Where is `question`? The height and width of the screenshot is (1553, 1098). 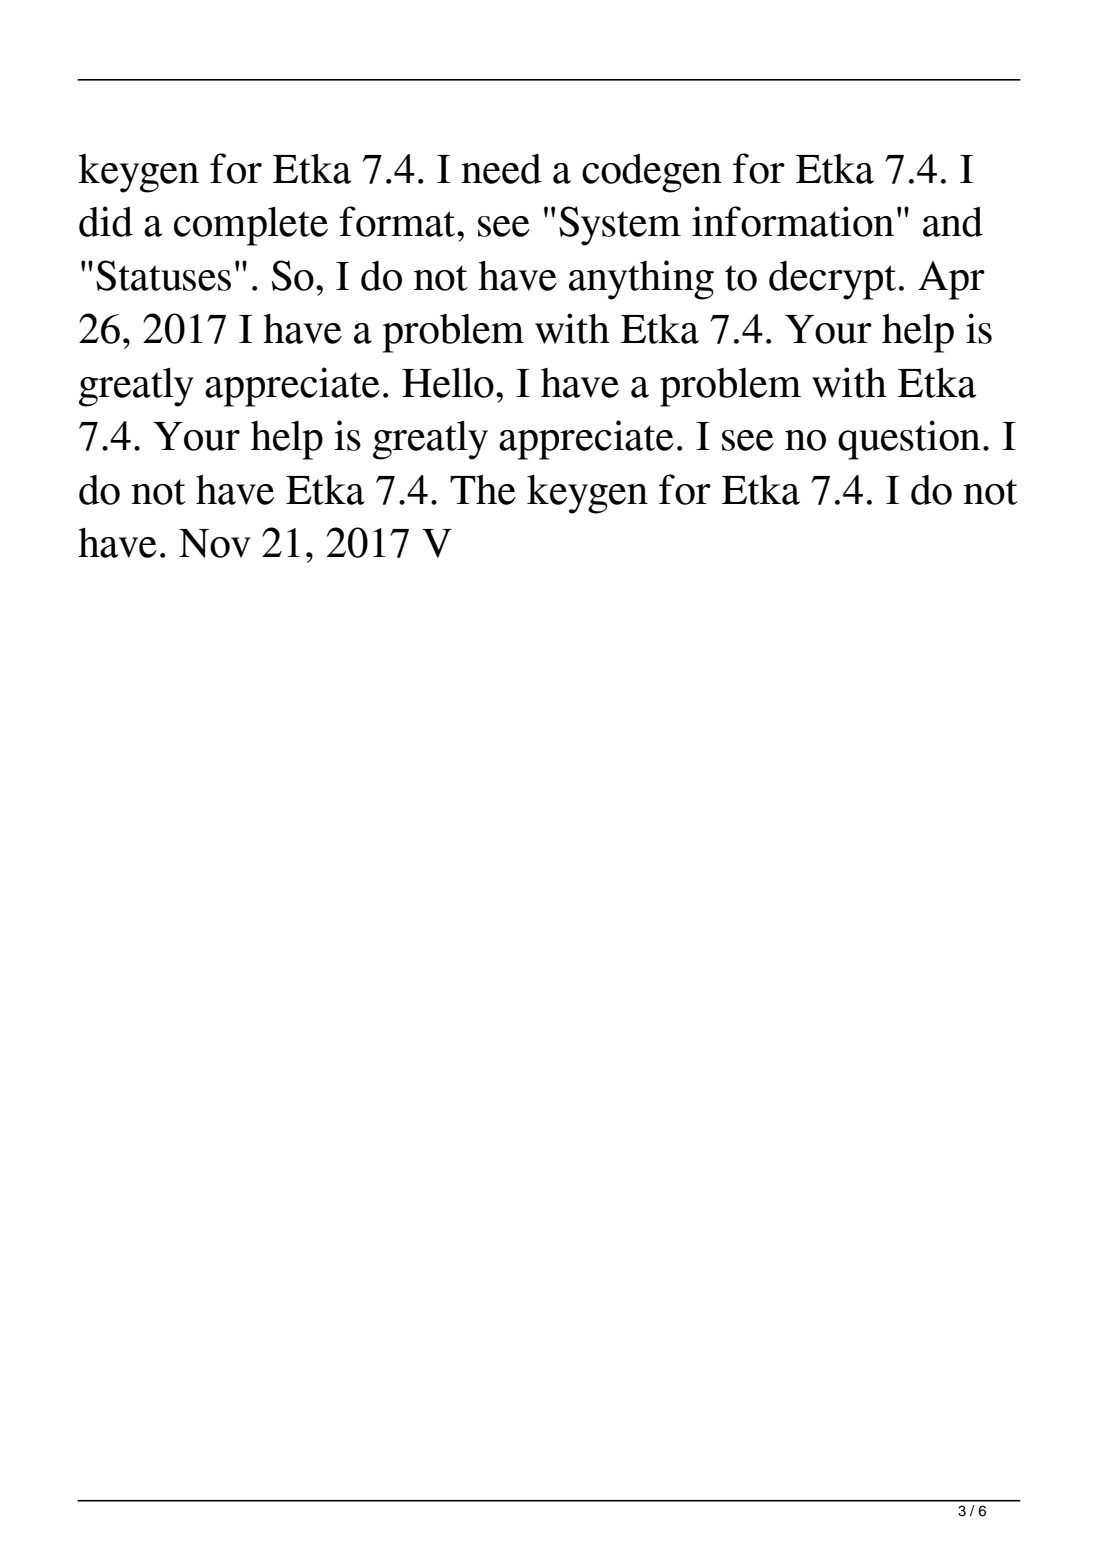 question is located at coordinates (909, 440).
